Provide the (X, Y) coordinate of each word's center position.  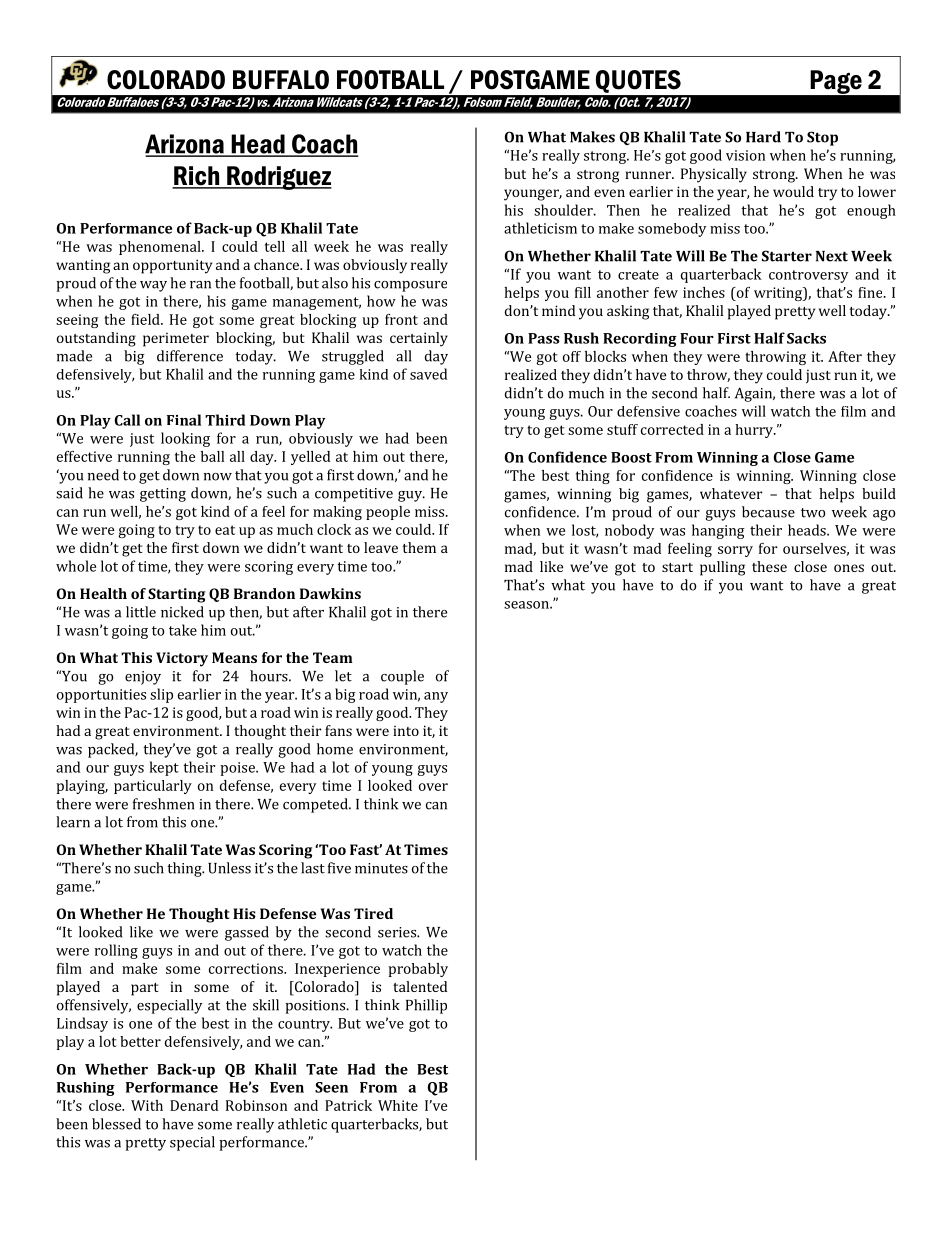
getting (163, 495)
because (768, 512)
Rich (197, 177)
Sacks (806, 338)
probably (418, 970)
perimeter (176, 339)
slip (161, 695)
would (793, 191)
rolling (116, 951)
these (769, 566)
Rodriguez (278, 178)
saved (428, 374)
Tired (373, 913)
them (419, 547)
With (147, 1105)
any (436, 697)
